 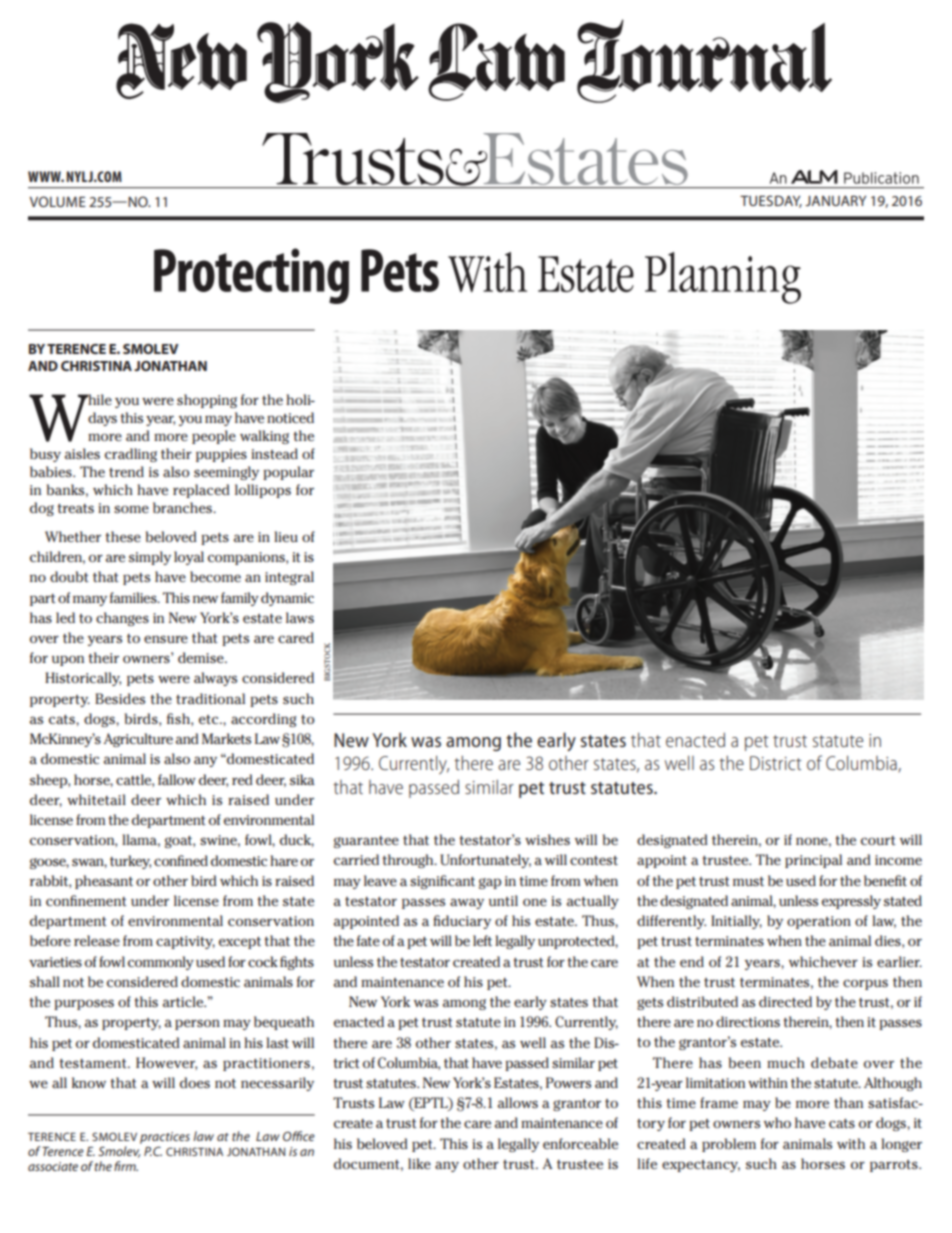 I want to click on cradling, so click(x=131, y=455).
